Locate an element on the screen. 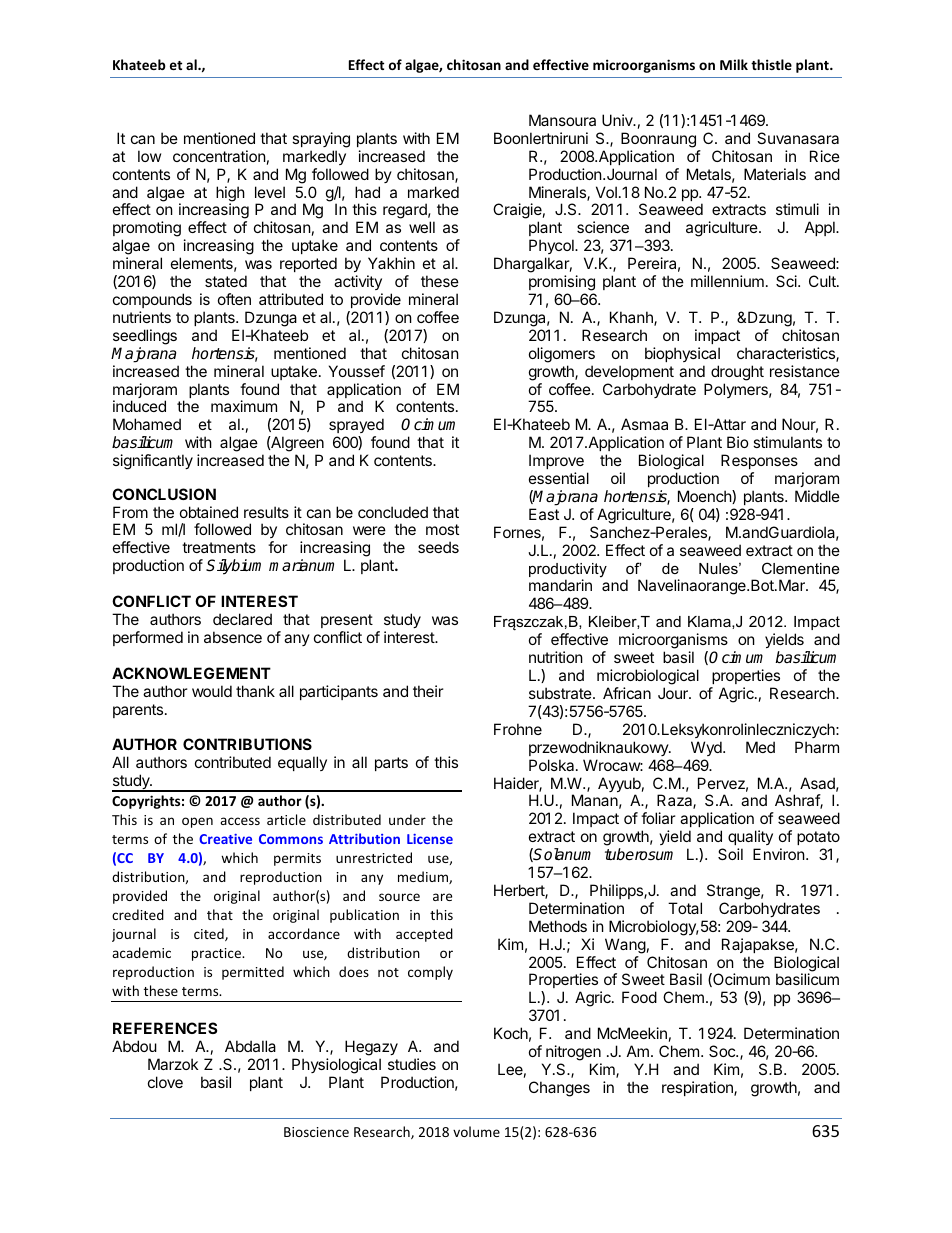 This screenshot has height=1233, width=952. respiration is located at coordinates (698, 1088).
